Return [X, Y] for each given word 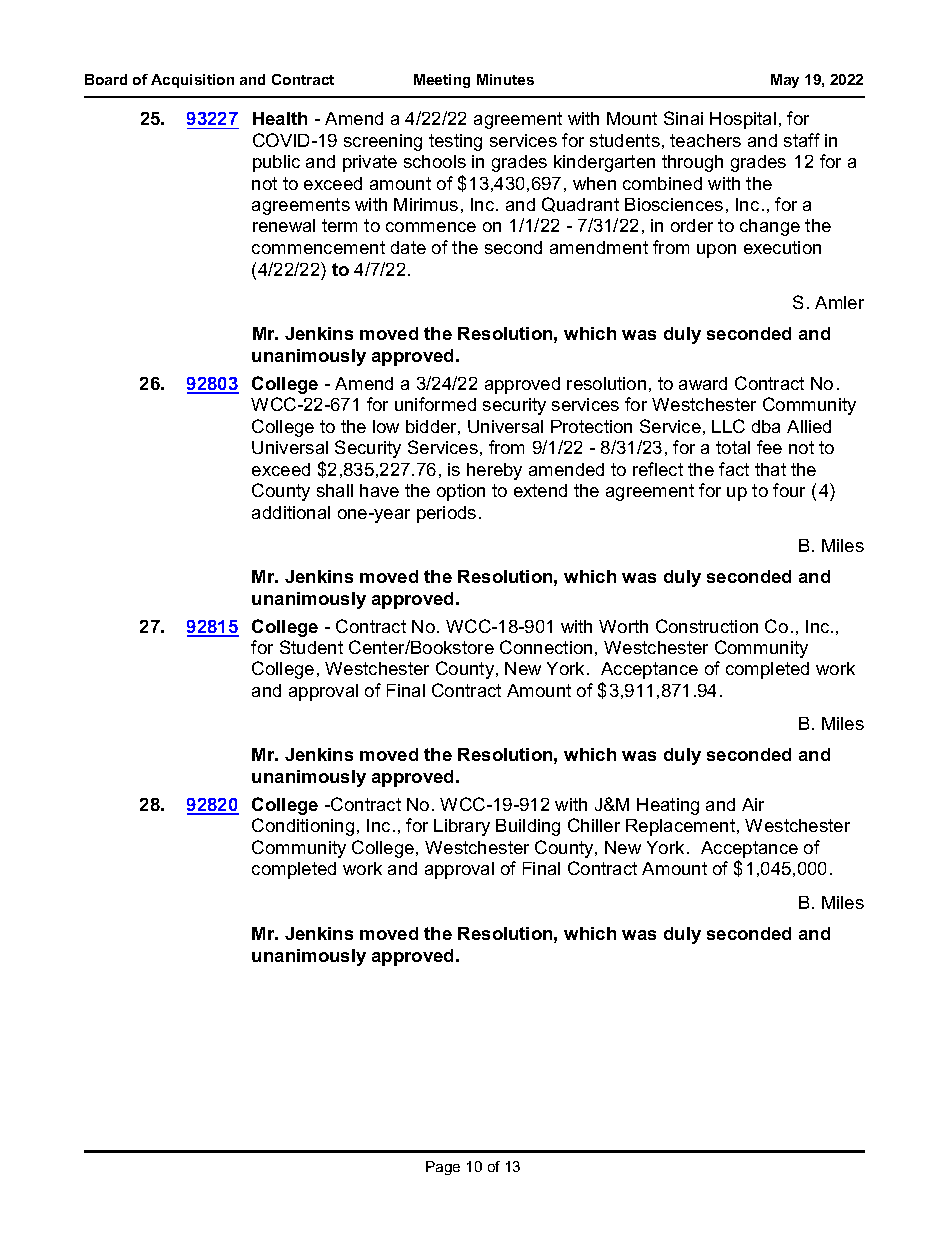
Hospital [743, 120]
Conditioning [303, 827]
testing [455, 142]
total [733, 447]
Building [528, 827]
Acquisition [192, 81]
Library [462, 827]
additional [291, 512]
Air [753, 804]
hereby [494, 471]
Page [443, 1168]
